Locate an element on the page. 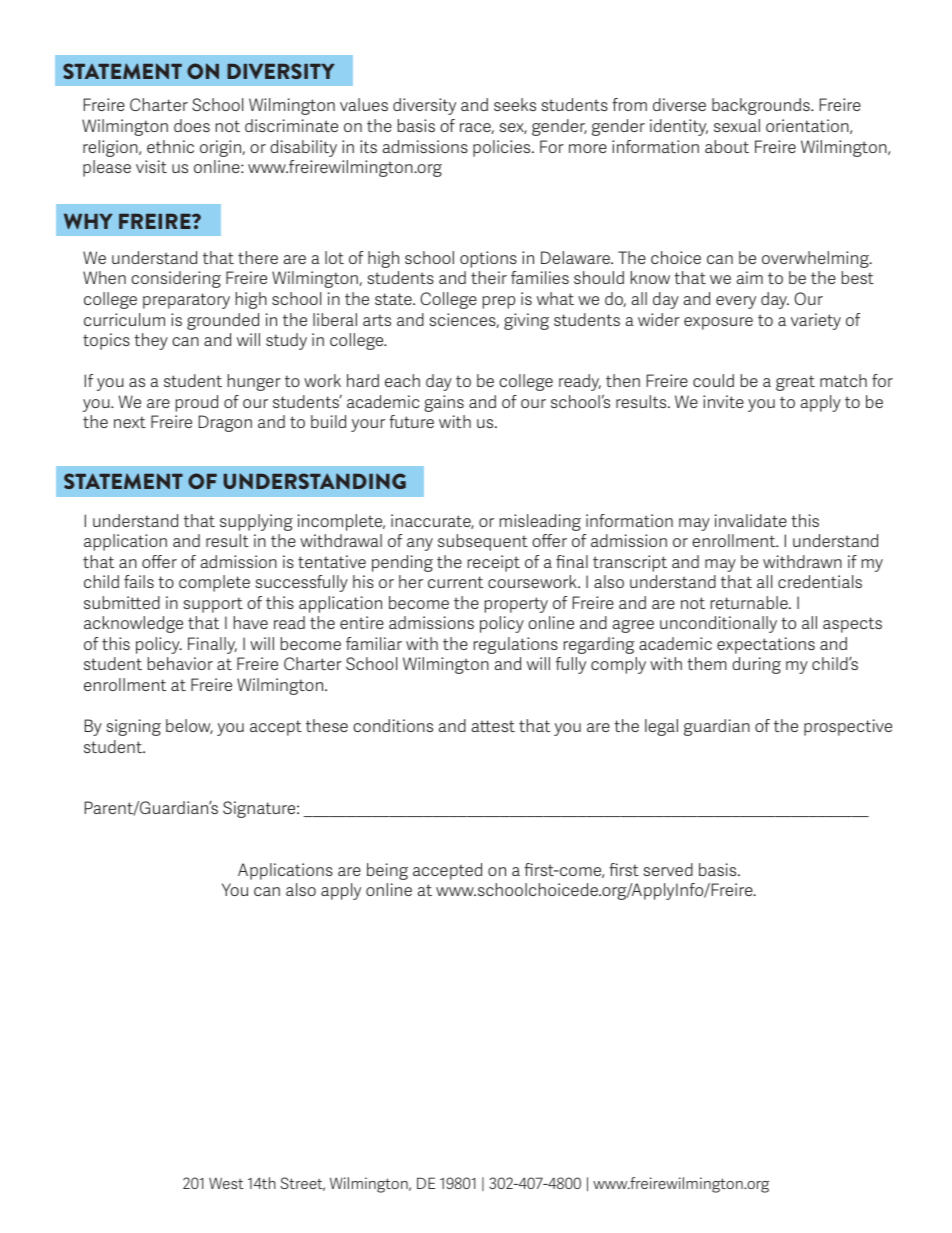 Image resolution: width=952 pixels, height=1233 pixels. served is located at coordinates (668, 869).
